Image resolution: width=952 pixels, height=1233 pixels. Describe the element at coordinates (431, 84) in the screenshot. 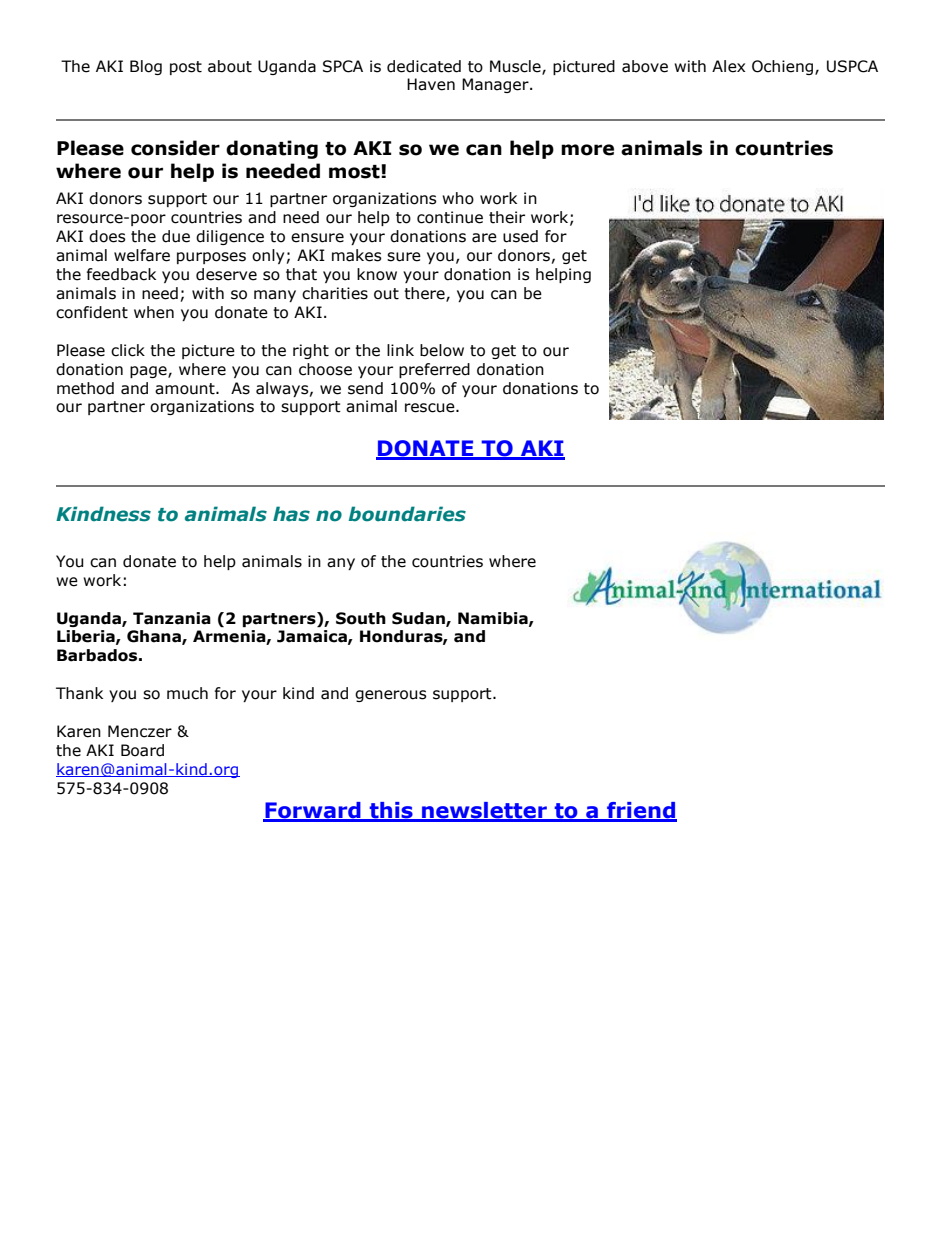

I see `Haven` at that location.
